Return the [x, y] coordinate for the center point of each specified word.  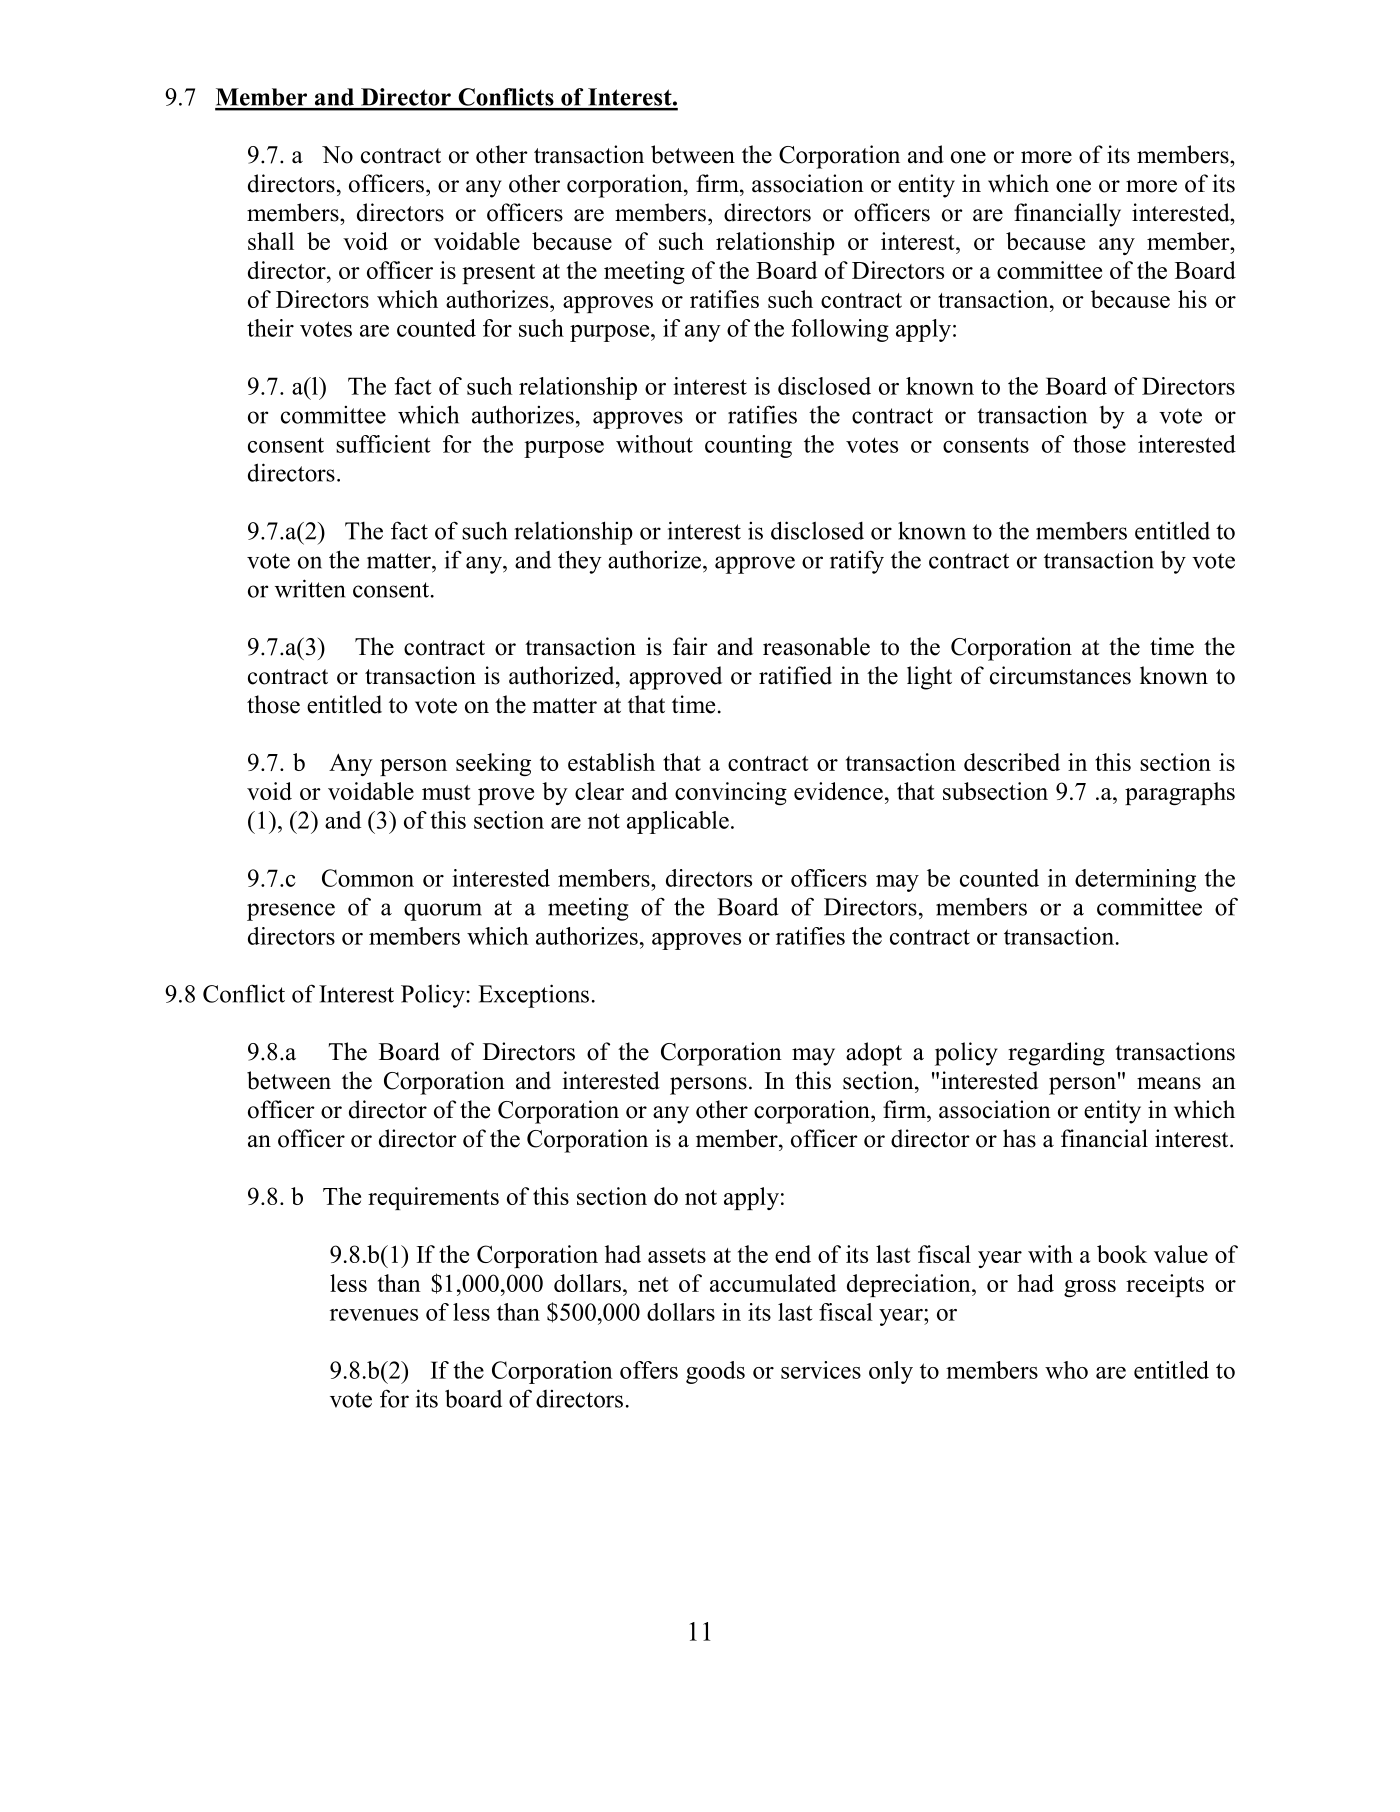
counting [748, 446]
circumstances [1060, 675]
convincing [731, 793]
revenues [374, 1315]
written [310, 588]
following [840, 330]
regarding [1056, 1054]
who [1066, 1370]
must [446, 792]
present [498, 274]
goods [715, 1372]
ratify [857, 562]
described [1012, 762]
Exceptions [533, 996]
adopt [874, 1054]
